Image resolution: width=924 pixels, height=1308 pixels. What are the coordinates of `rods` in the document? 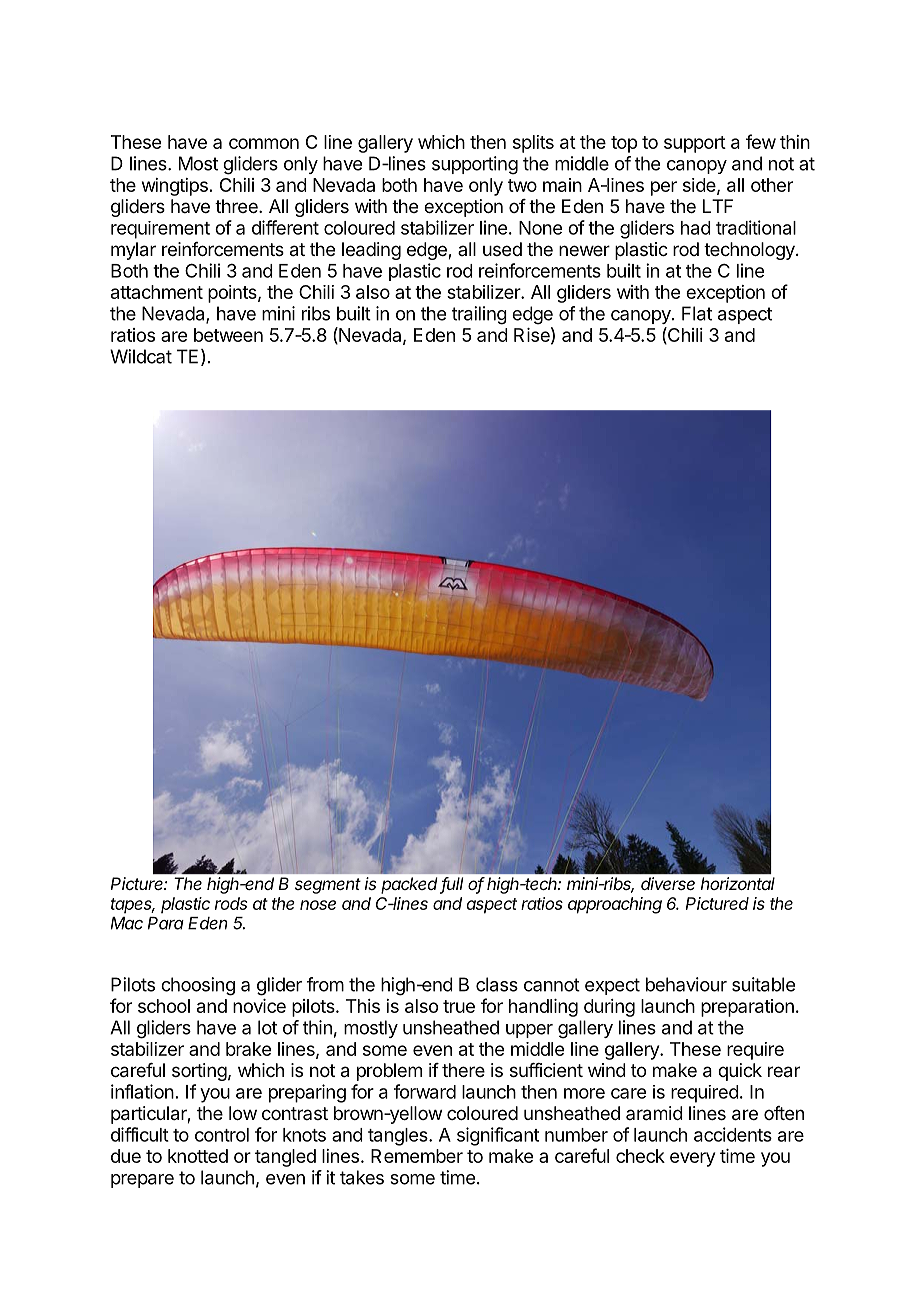 It's located at (231, 903).
